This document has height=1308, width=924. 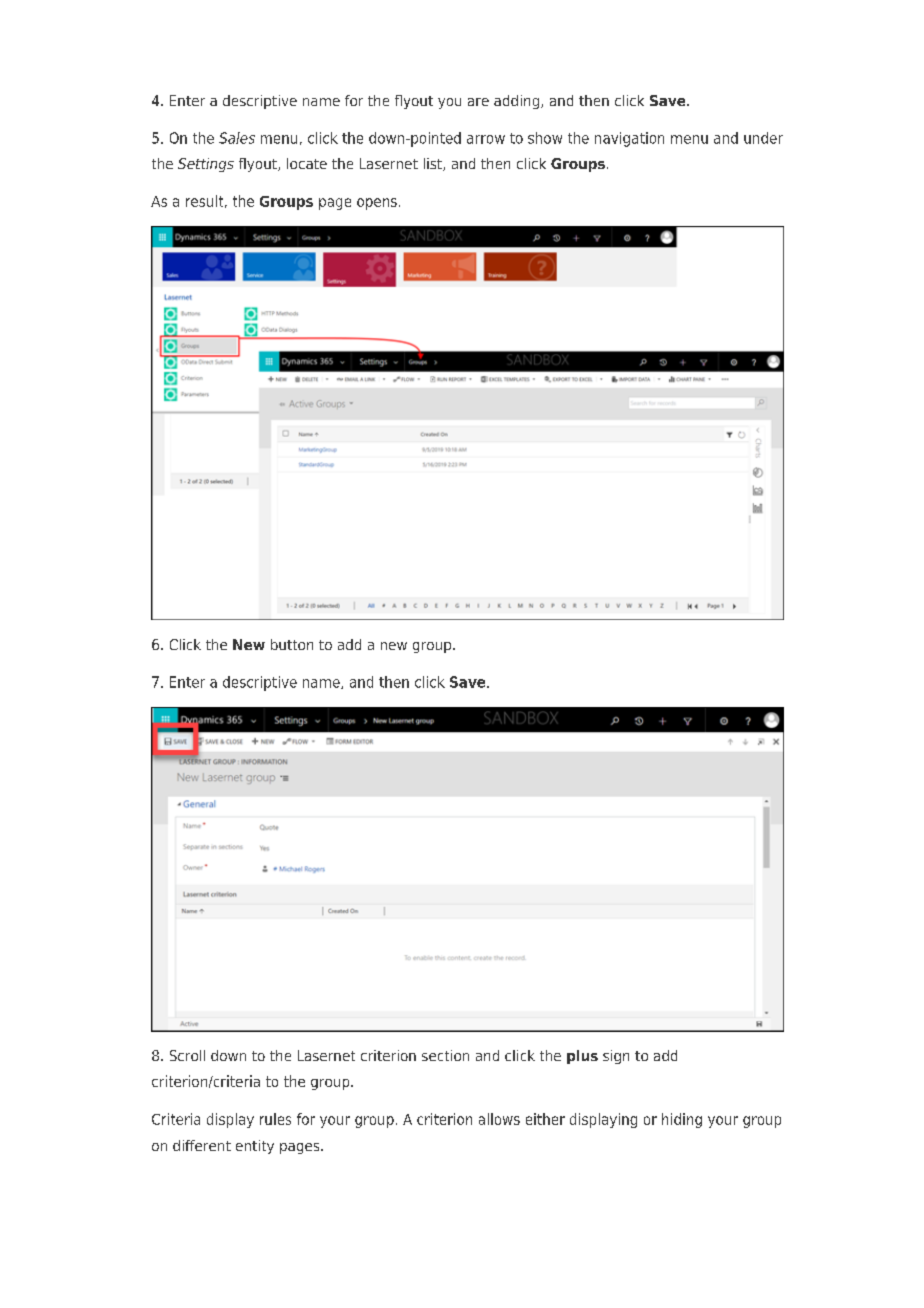 I want to click on allows, so click(x=499, y=1119).
